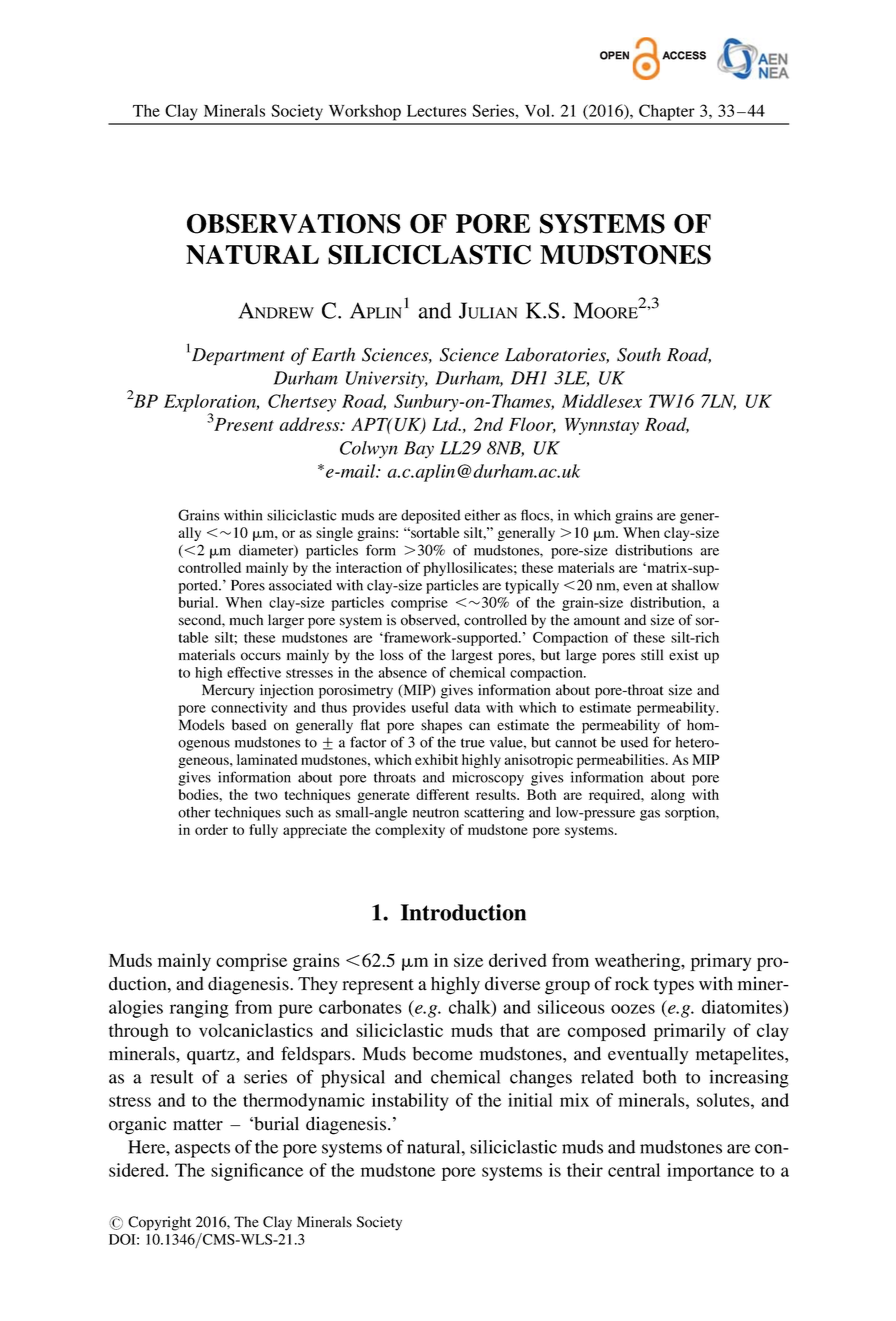 Image resolution: width=896 pixels, height=1321 pixels. I want to click on OBSERVATIONS, so click(294, 224).
